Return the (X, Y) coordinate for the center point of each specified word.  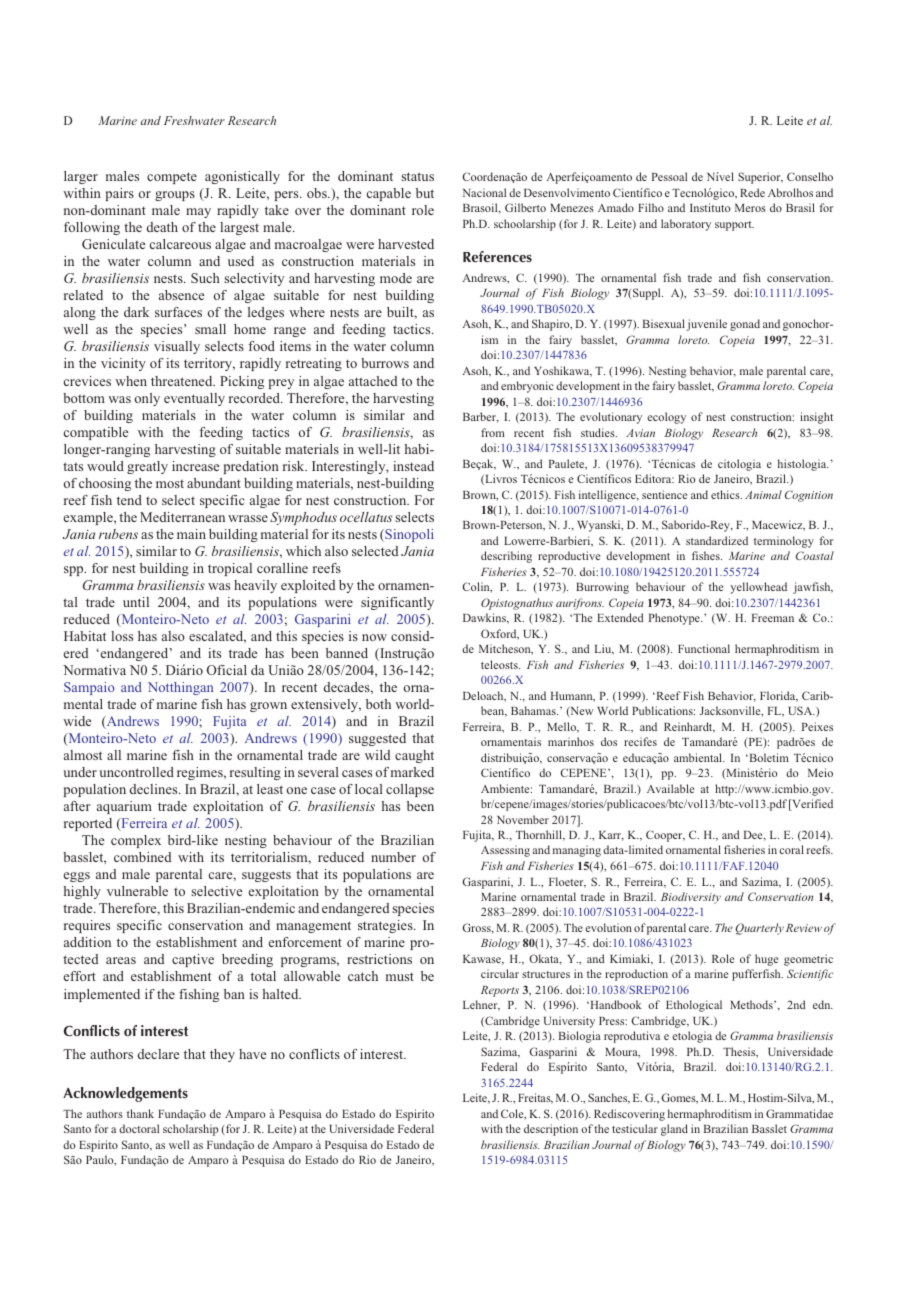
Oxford (500, 634)
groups (175, 196)
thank (140, 1113)
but (425, 193)
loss (122, 636)
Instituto (710, 207)
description (551, 1130)
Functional (704, 648)
